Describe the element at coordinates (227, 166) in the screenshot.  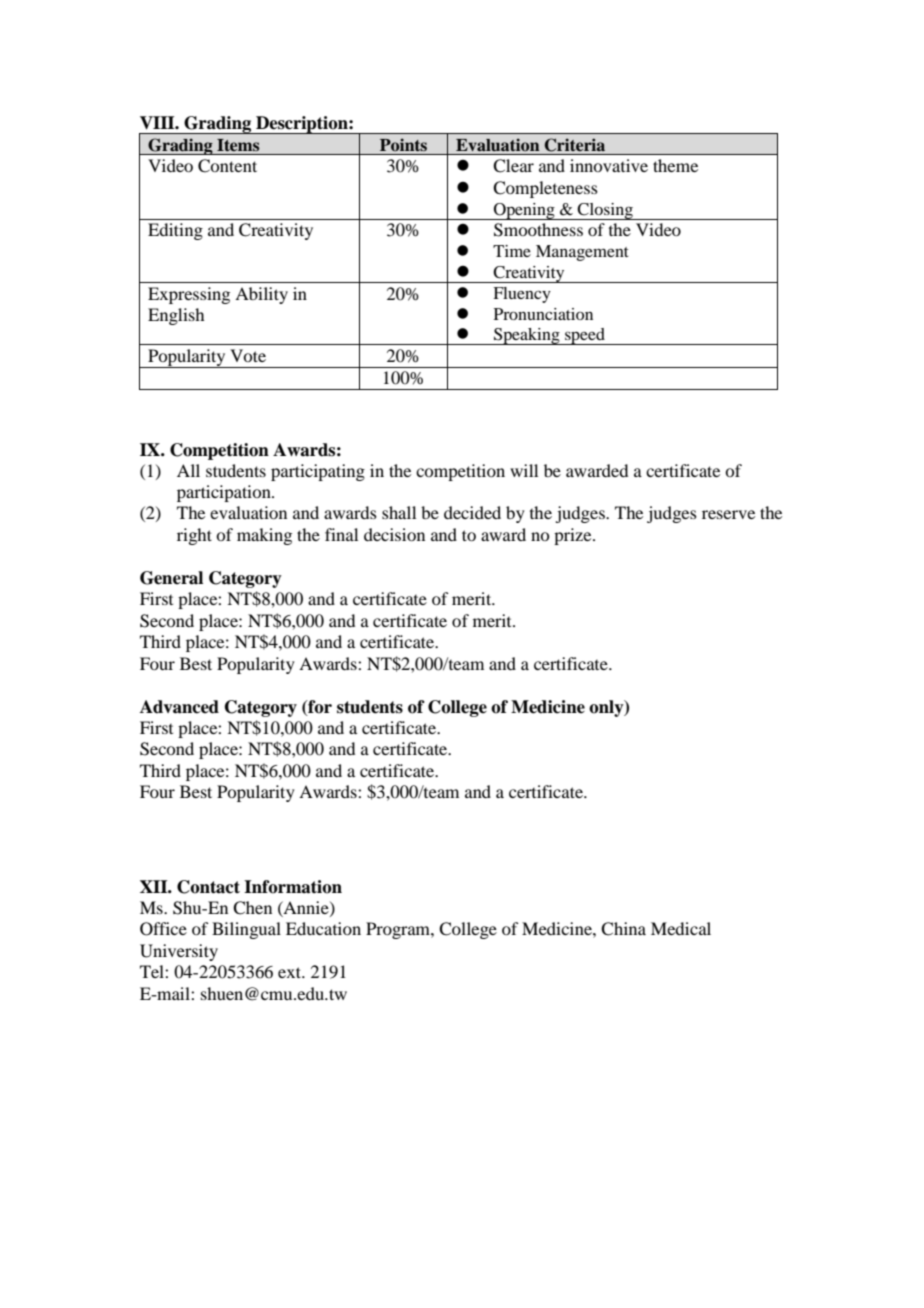
I see `Content` at that location.
